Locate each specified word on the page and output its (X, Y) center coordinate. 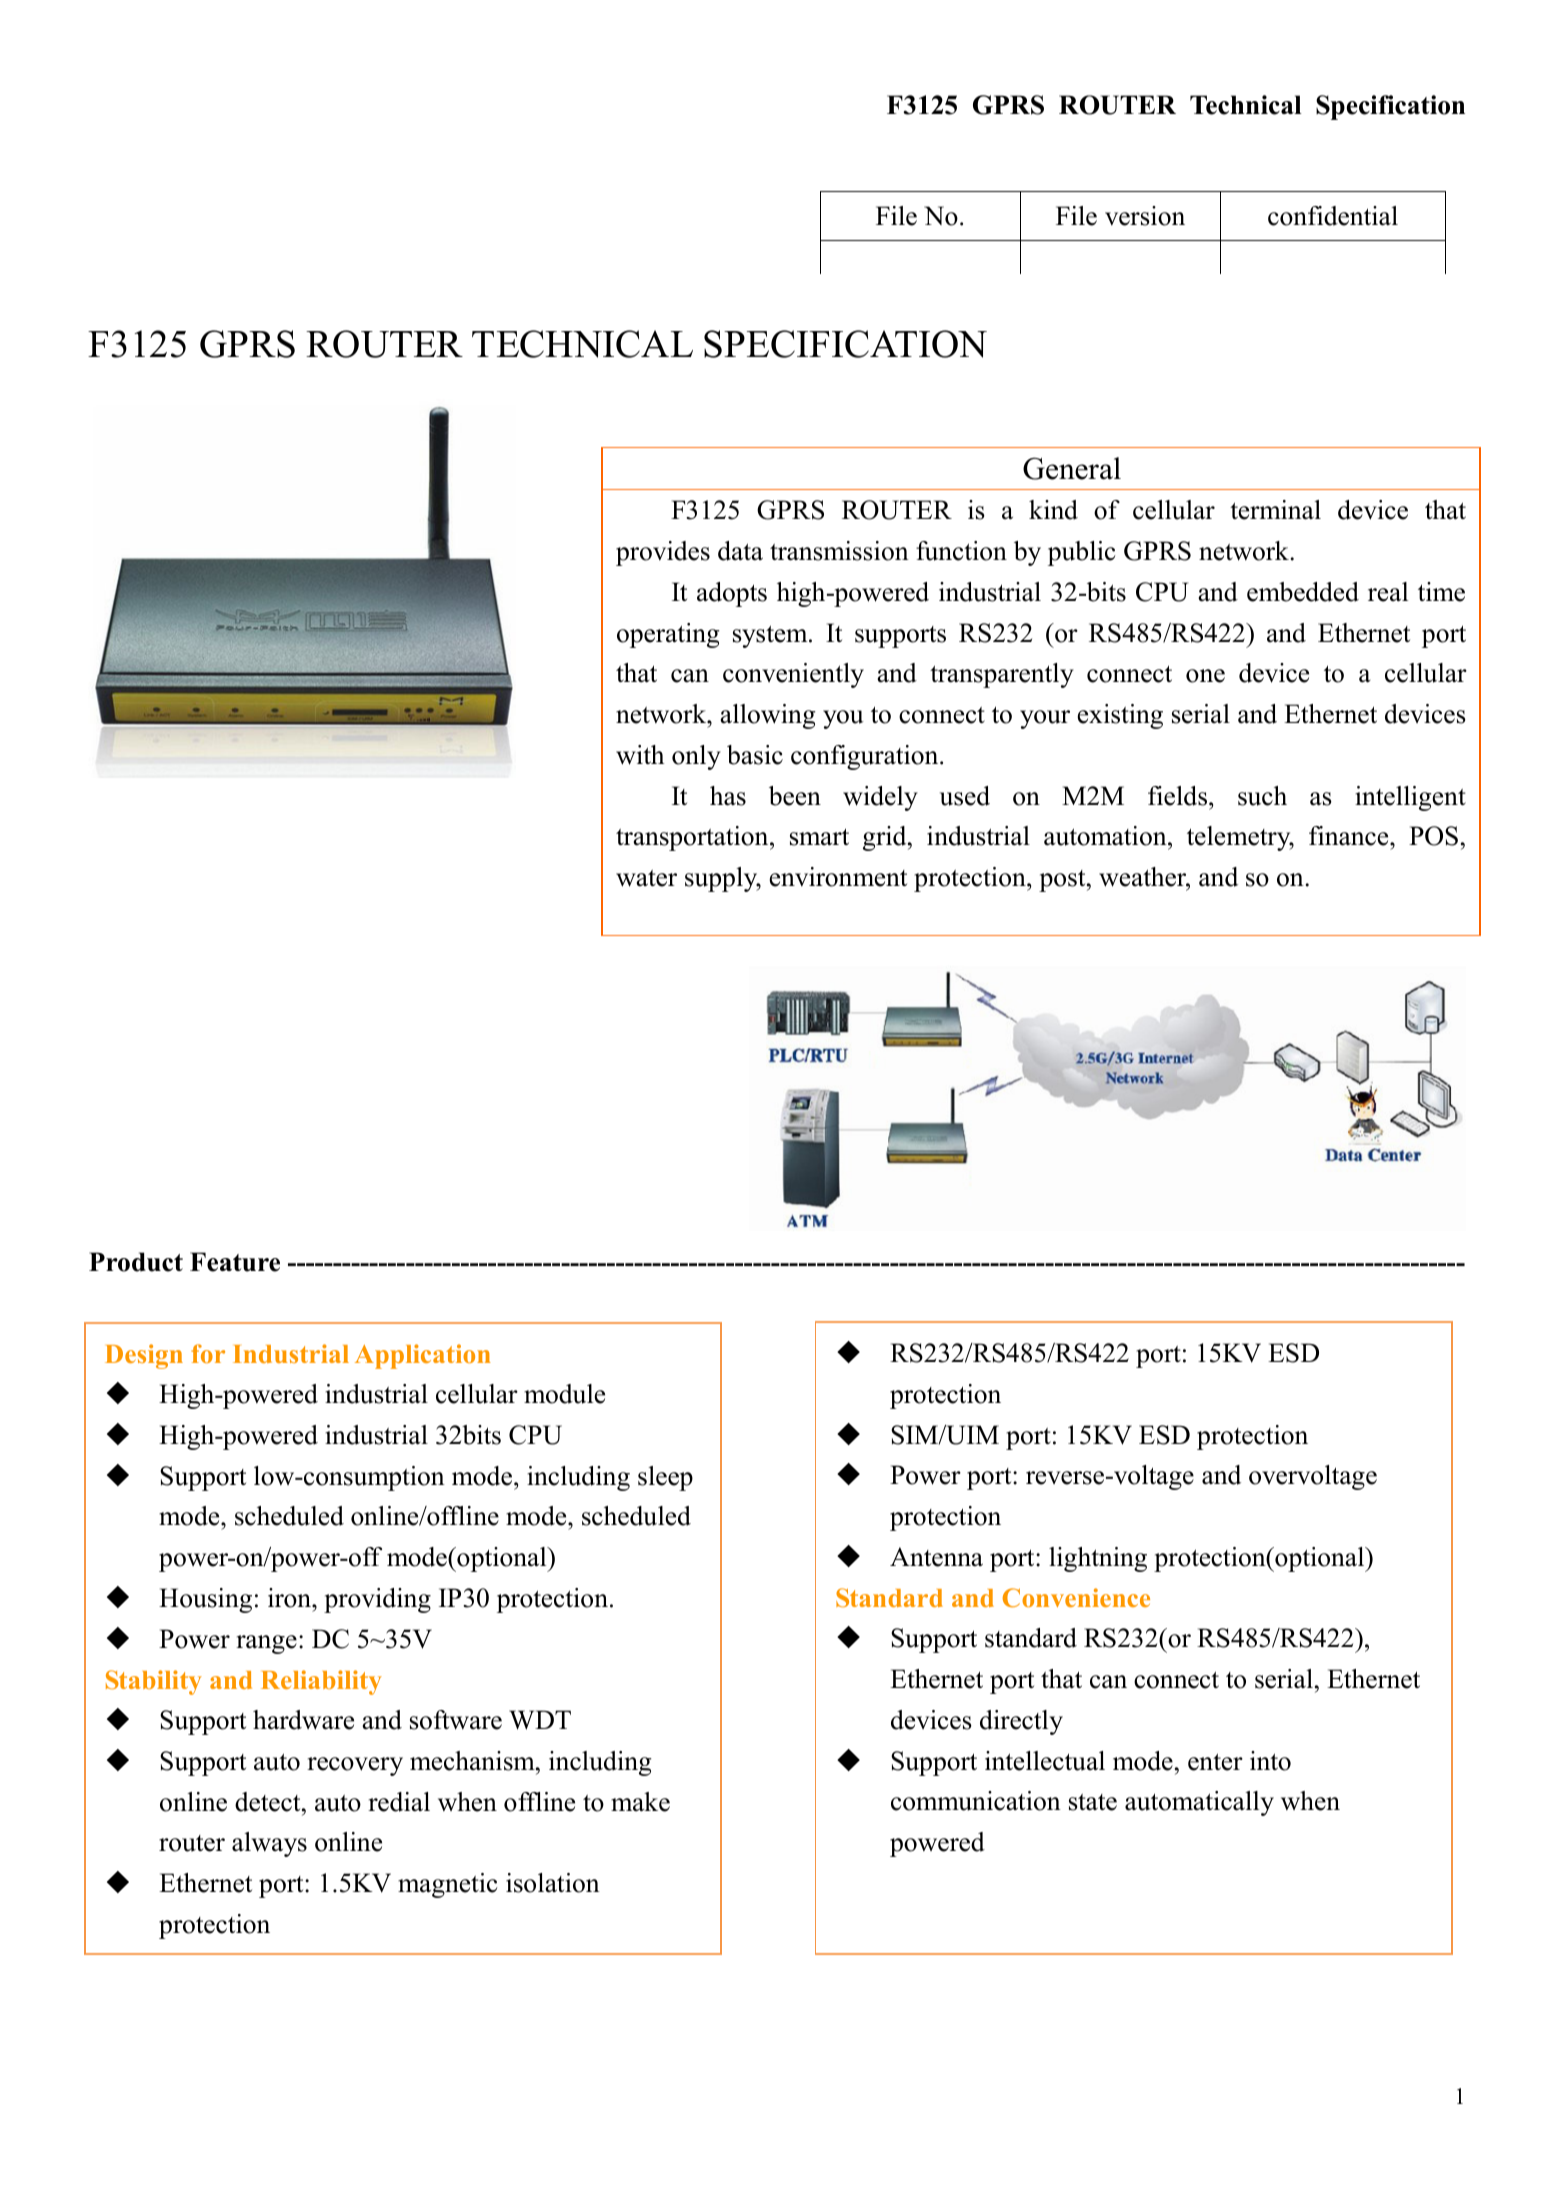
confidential (1333, 216)
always (269, 1844)
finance (1350, 836)
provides (663, 553)
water (646, 878)
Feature (235, 1262)
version (1145, 216)
